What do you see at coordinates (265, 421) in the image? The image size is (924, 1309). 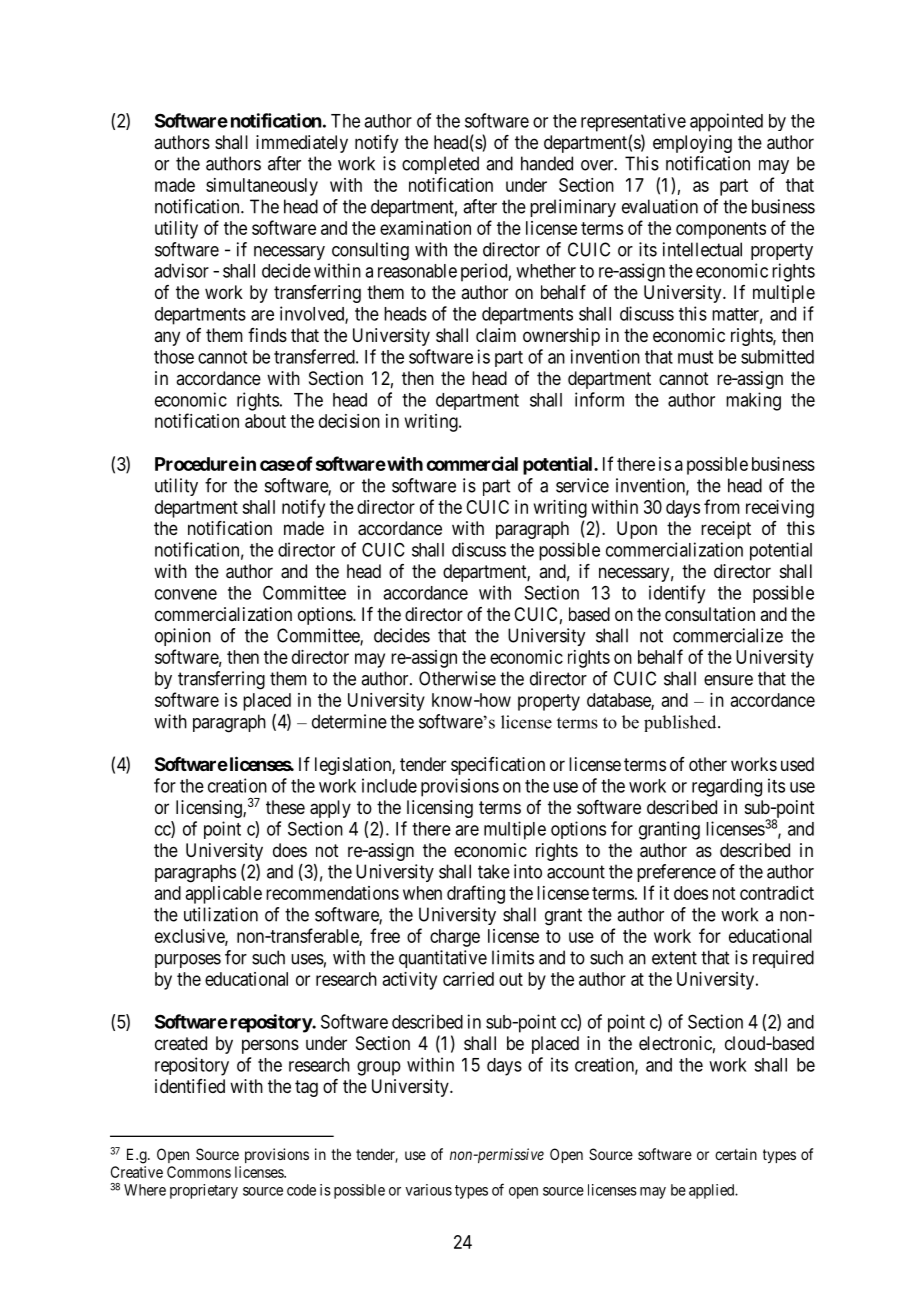 I see `about` at bounding box center [265, 421].
